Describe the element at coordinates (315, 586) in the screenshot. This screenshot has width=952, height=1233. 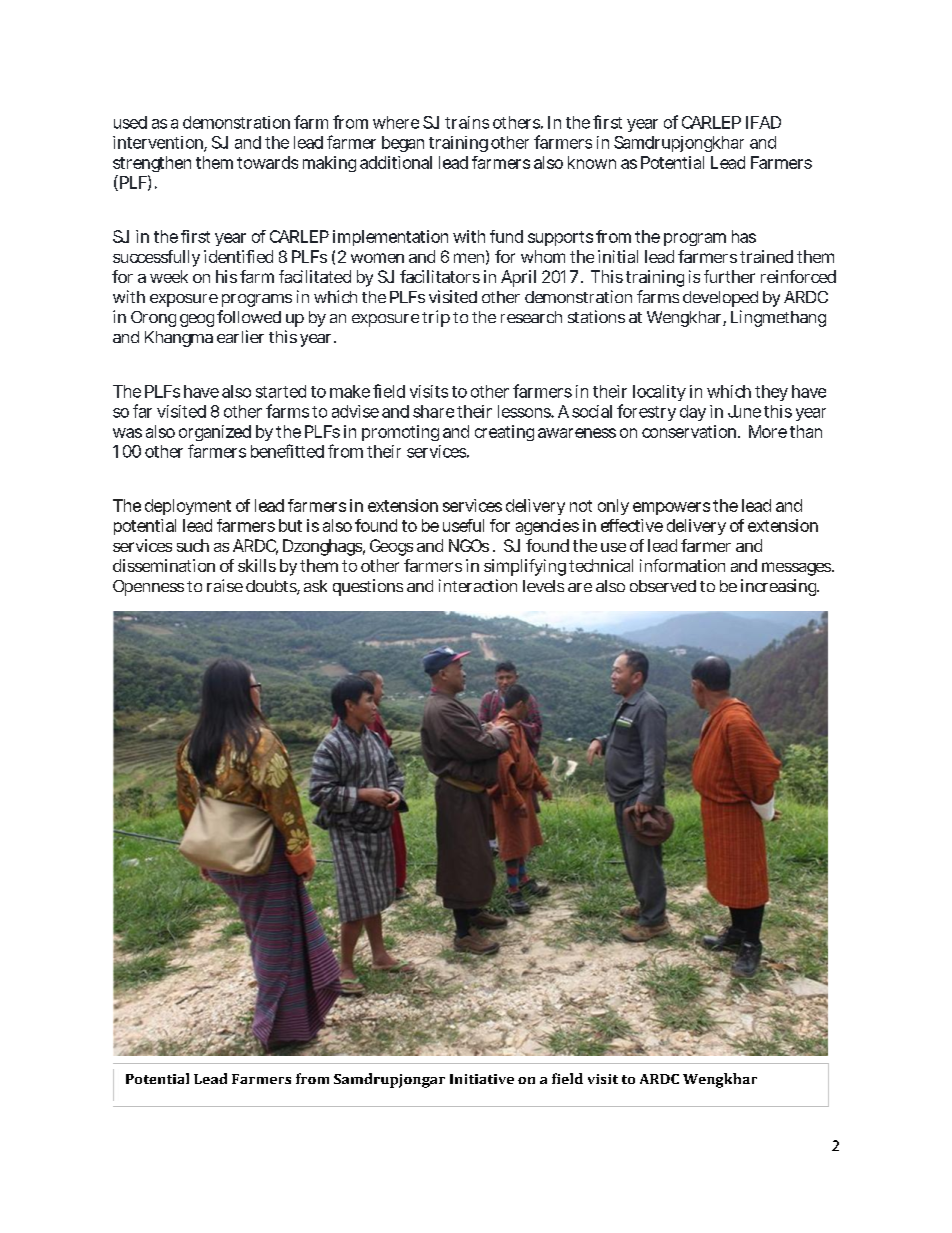
I see `ask` at that location.
